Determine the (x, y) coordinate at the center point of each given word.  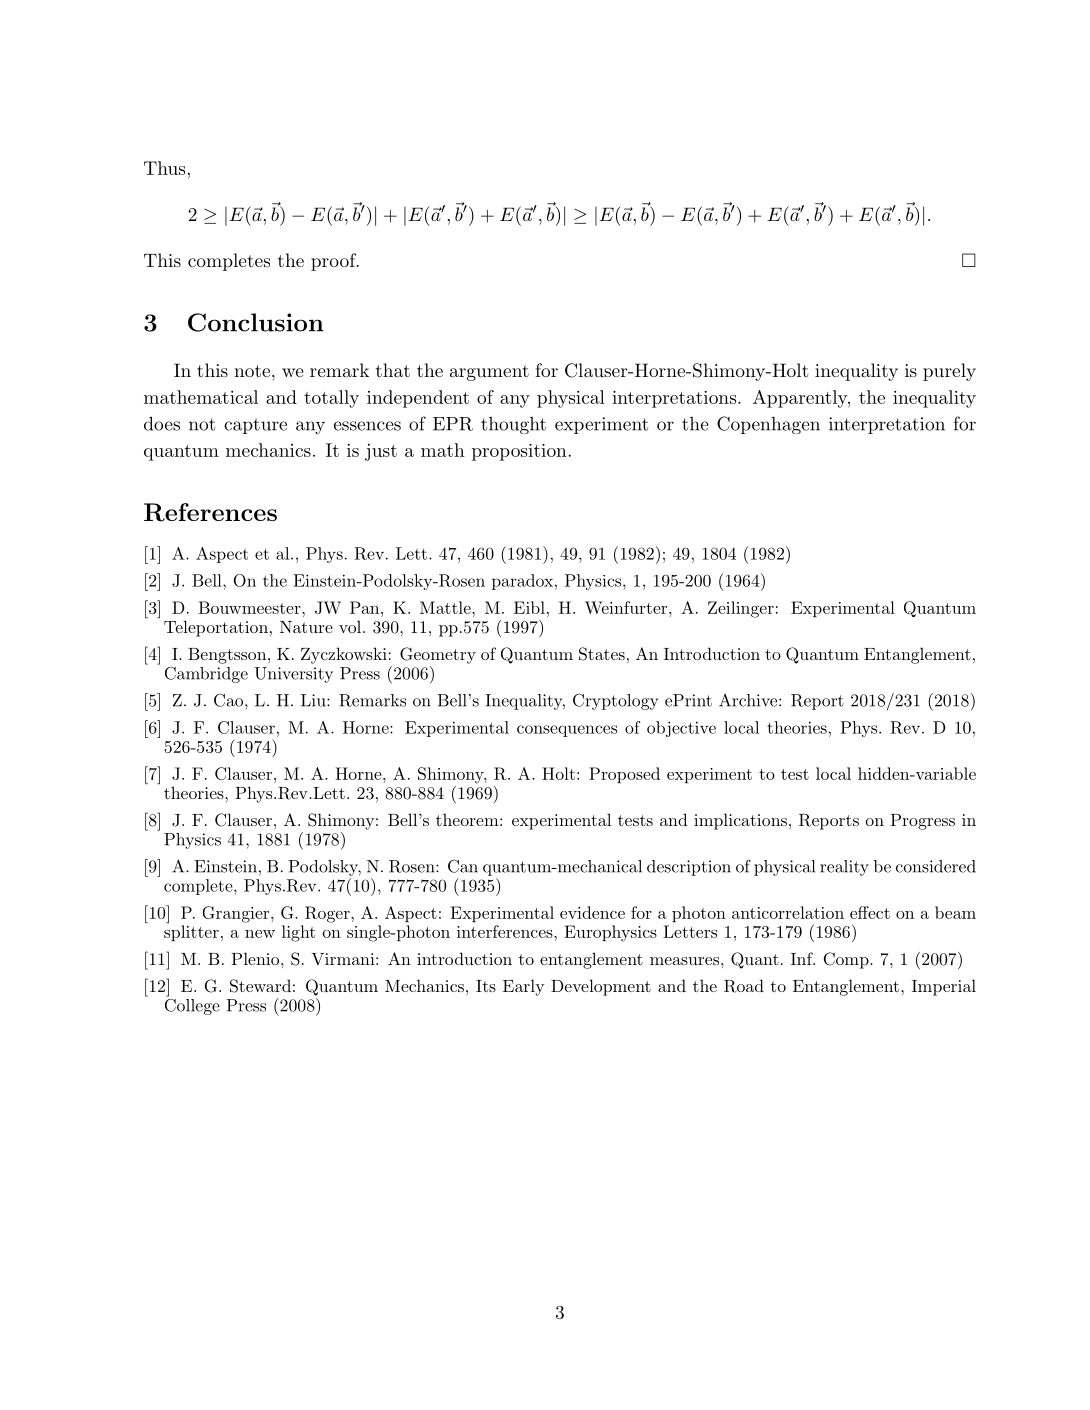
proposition (520, 452)
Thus (166, 168)
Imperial (944, 987)
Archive (748, 700)
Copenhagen (768, 425)
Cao (230, 700)
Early (523, 987)
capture (255, 426)
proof (334, 262)
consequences (567, 731)
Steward (260, 986)
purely (949, 372)
